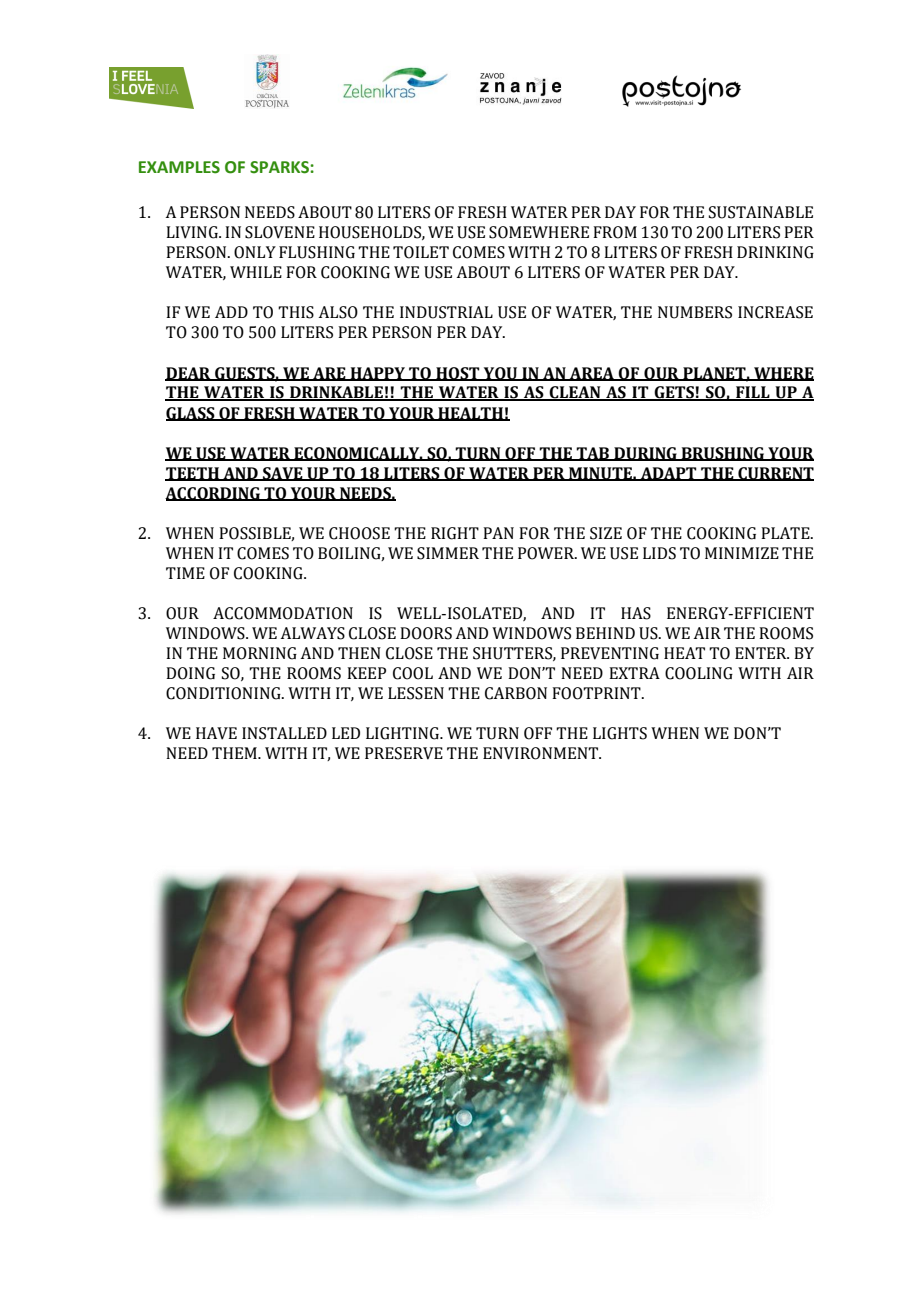 The image size is (924, 1308). What do you see at coordinates (280, 167) in the page?
I see `SPARKS` at bounding box center [280, 167].
